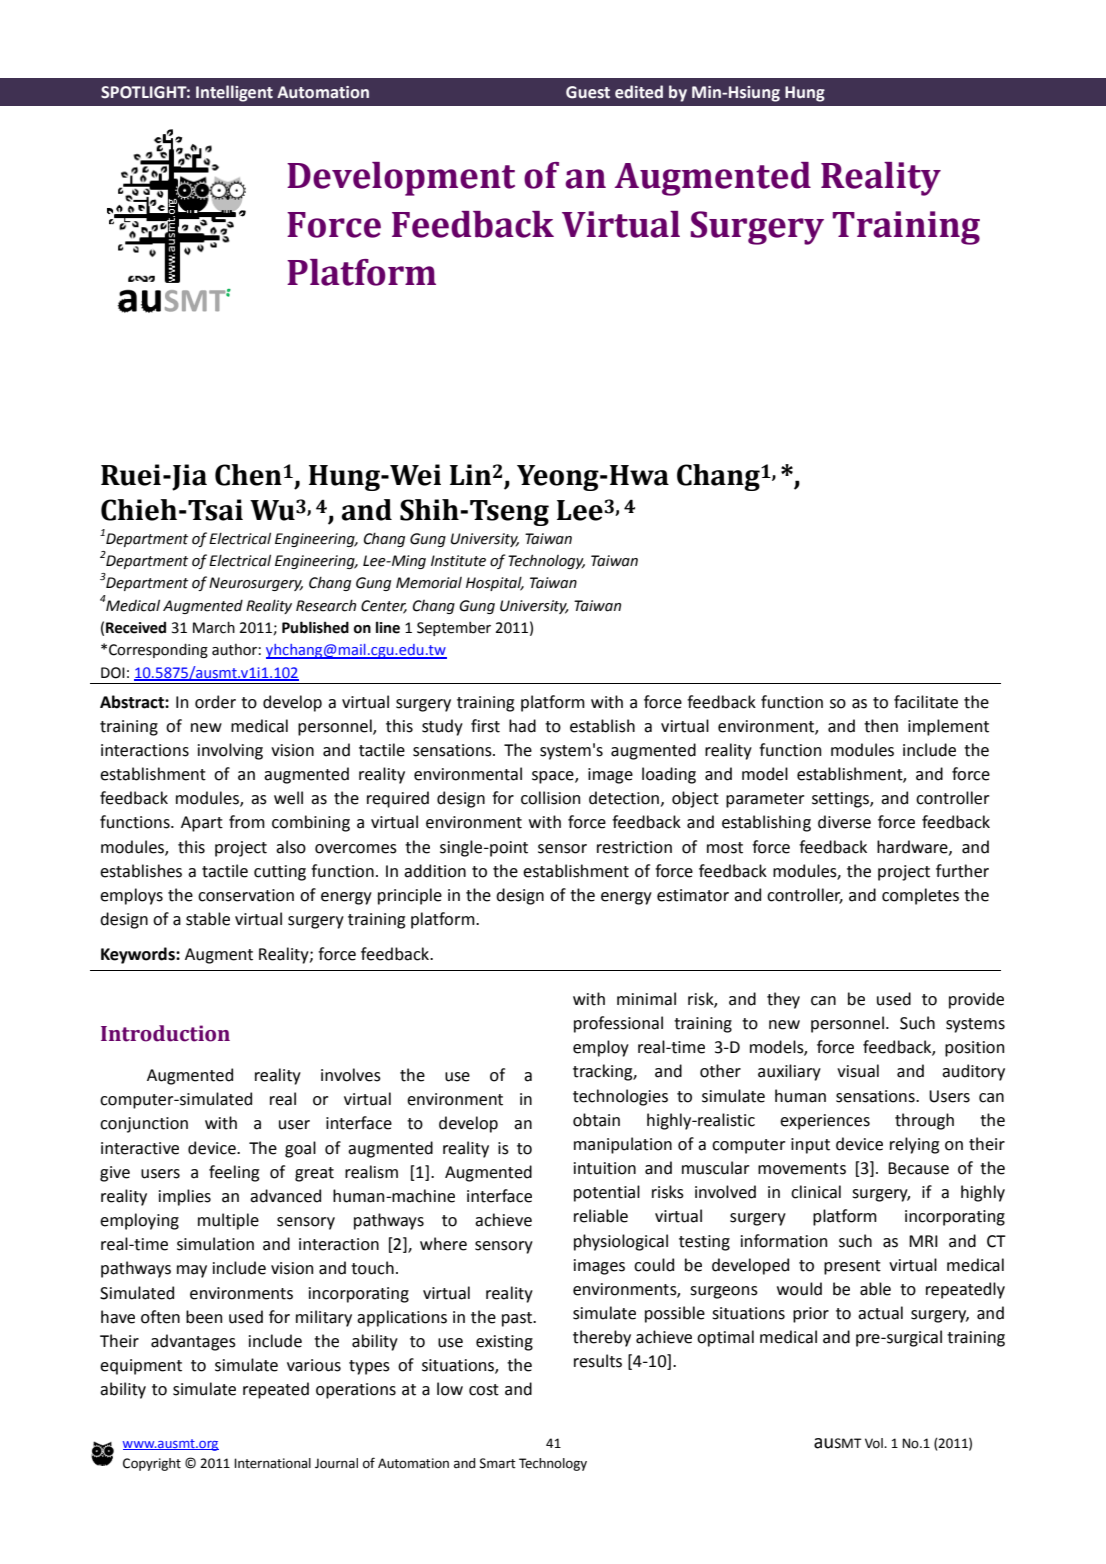  Describe the element at coordinates (596, 1120) in the screenshot. I see `obtain` at that location.
